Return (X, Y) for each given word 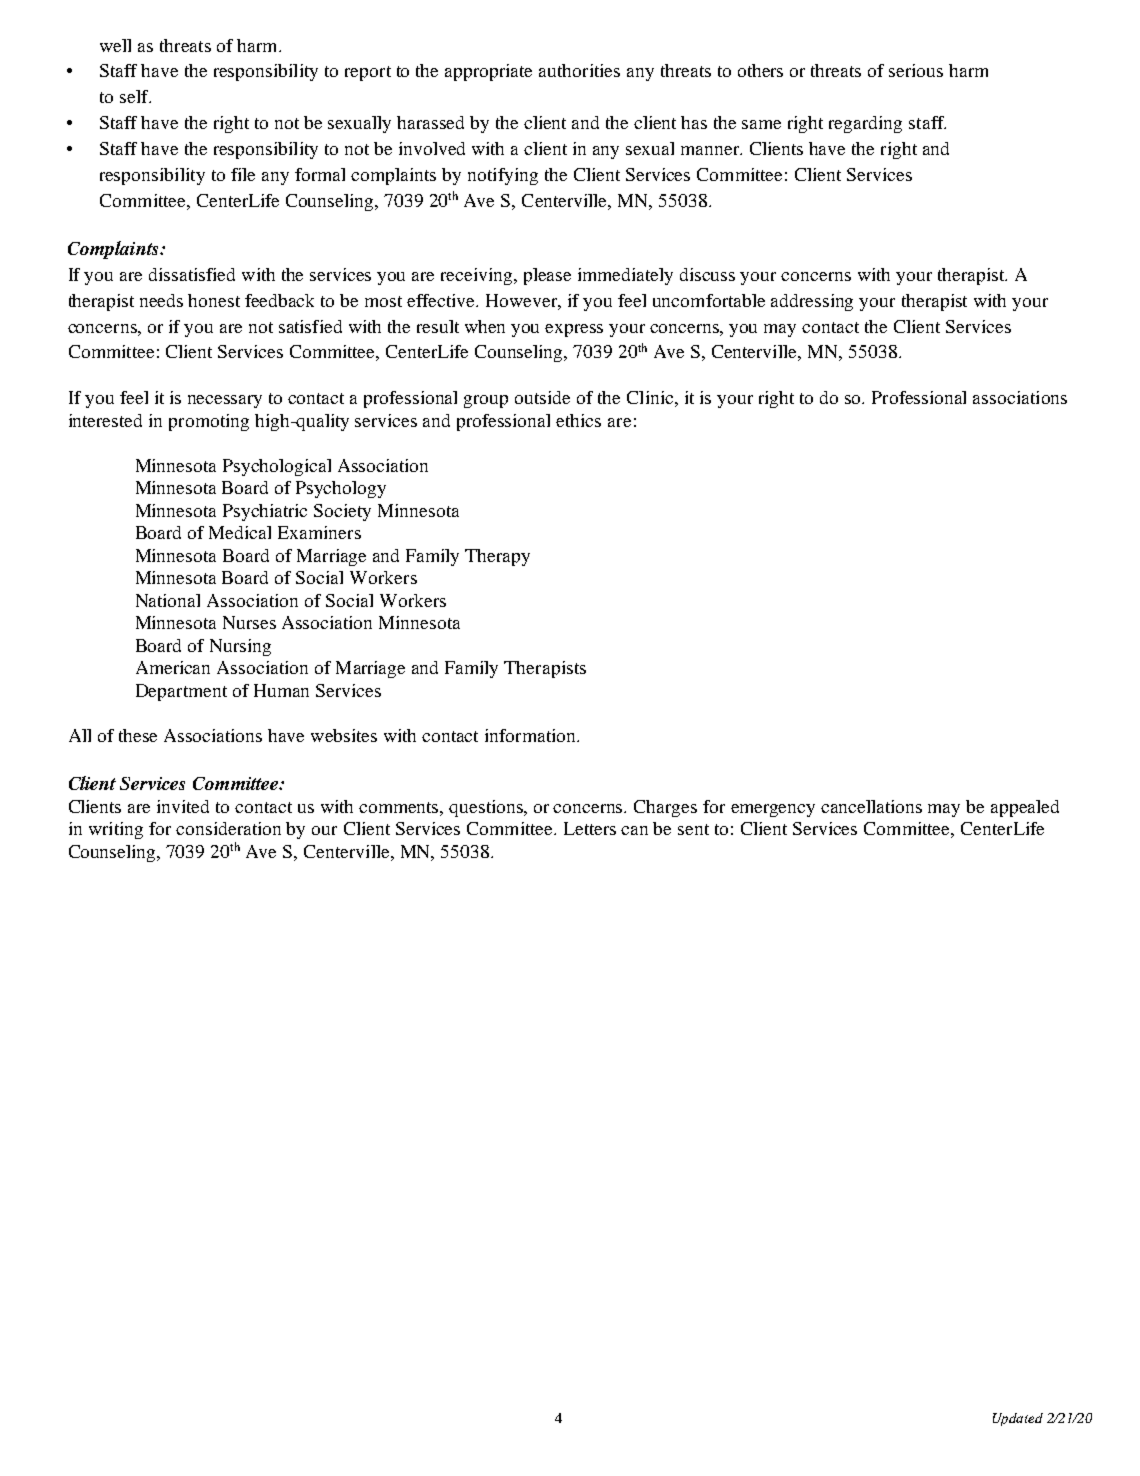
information (531, 735)
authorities (579, 70)
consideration (228, 828)
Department (181, 692)
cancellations (871, 806)
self (135, 96)
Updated (1018, 1419)
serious (916, 70)
